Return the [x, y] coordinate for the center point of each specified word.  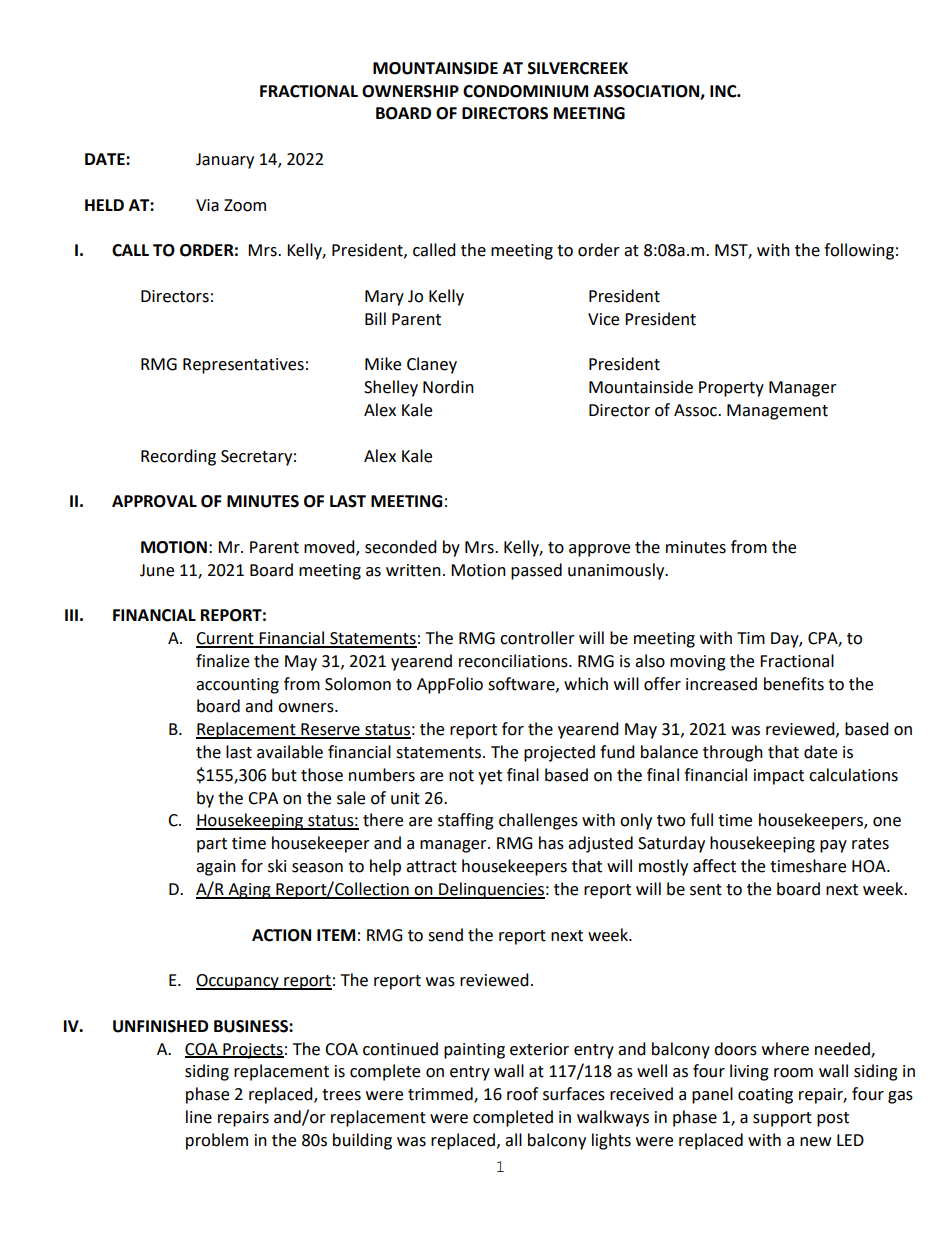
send [445, 935]
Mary [384, 298]
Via [207, 205]
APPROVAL [154, 501]
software [522, 684]
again [216, 868]
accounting [237, 686]
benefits [794, 684]
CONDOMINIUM [525, 91]
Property [731, 389]
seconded [401, 547]
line [199, 1117]
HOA [870, 866]
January [225, 161]
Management [777, 412]
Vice [603, 319]
